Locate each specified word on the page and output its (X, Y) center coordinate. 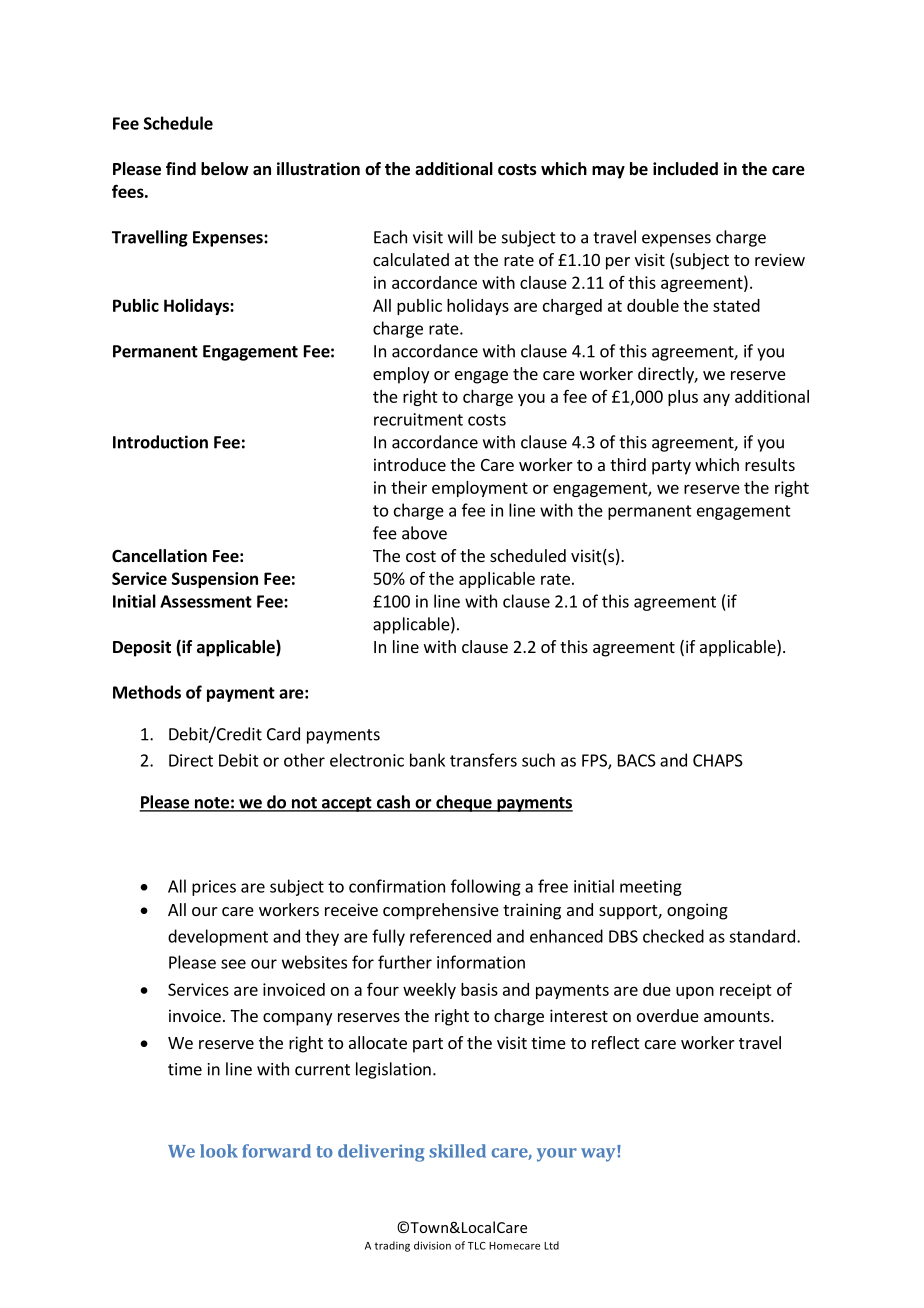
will (460, 237)
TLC (477, 1246)
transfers (483, 760)
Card (283, 734)
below (225, 169)
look (219, 1151)
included (685, 169)
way (599, 1154)
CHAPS (718, 760)
